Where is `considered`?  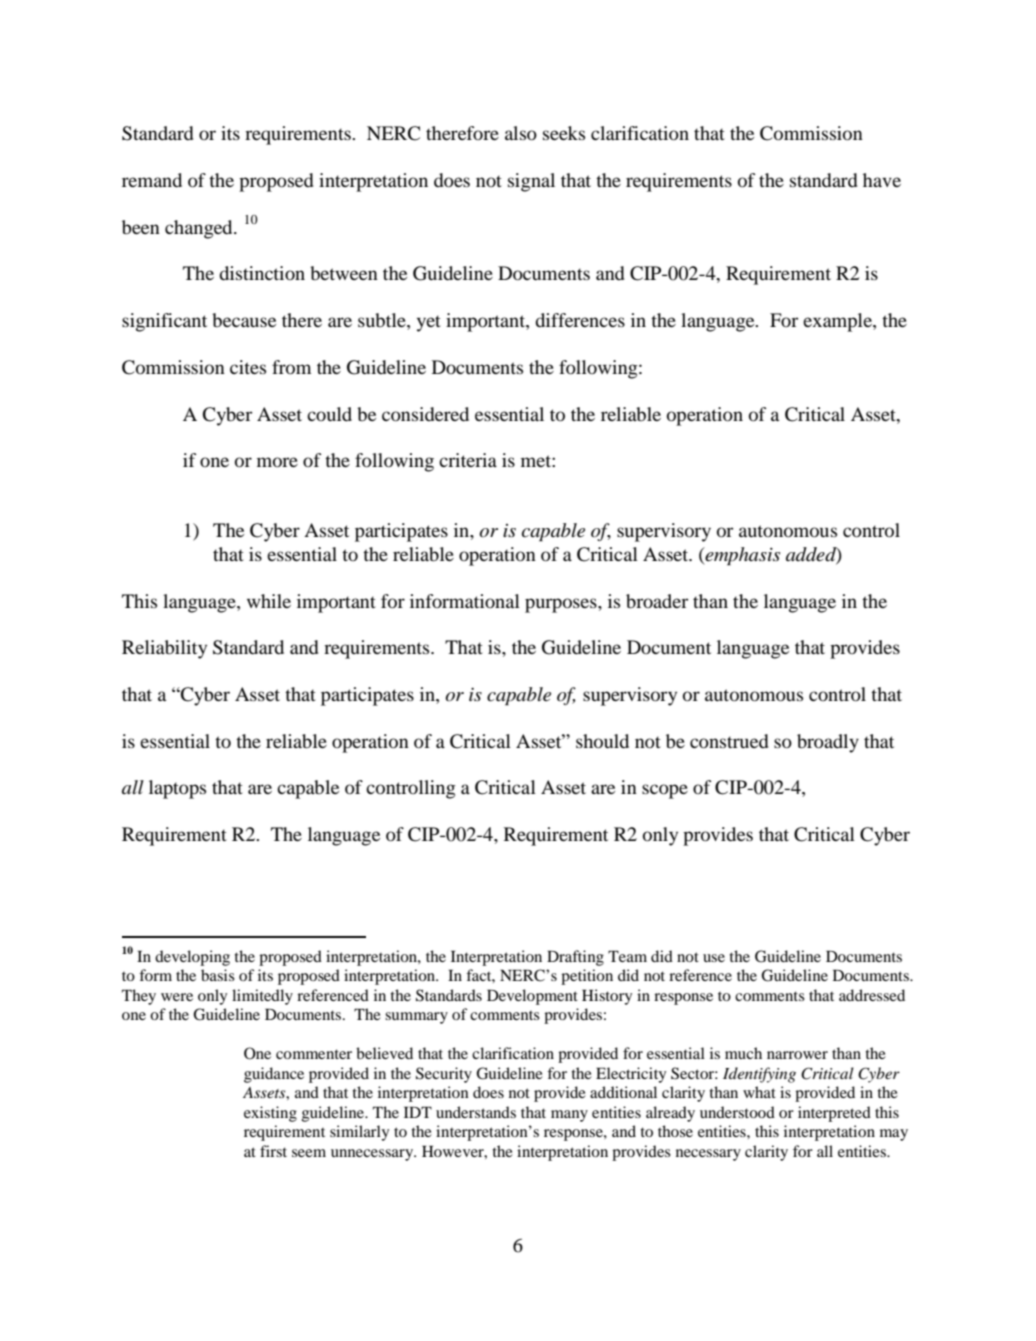
considered is located at coordinates (425, 414).
